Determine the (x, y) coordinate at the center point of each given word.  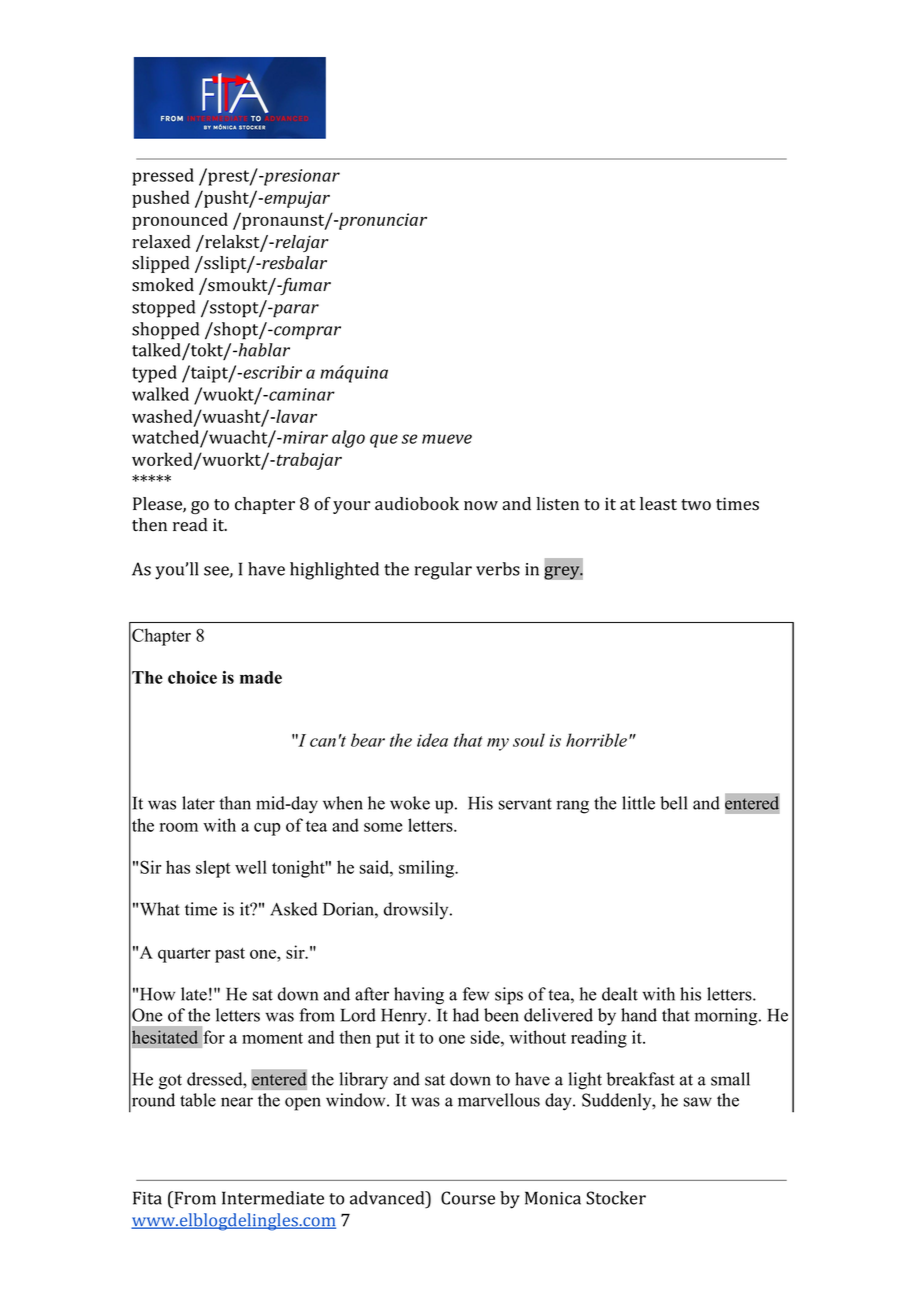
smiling (427, 869)
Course (468, 1198)
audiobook (417, 504)
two (696, 505)
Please (158, 505)
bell (673, 803)
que (384, 441)
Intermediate (273, 1198)
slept (213, 869)
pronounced (180, 221)
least (658, 504)
